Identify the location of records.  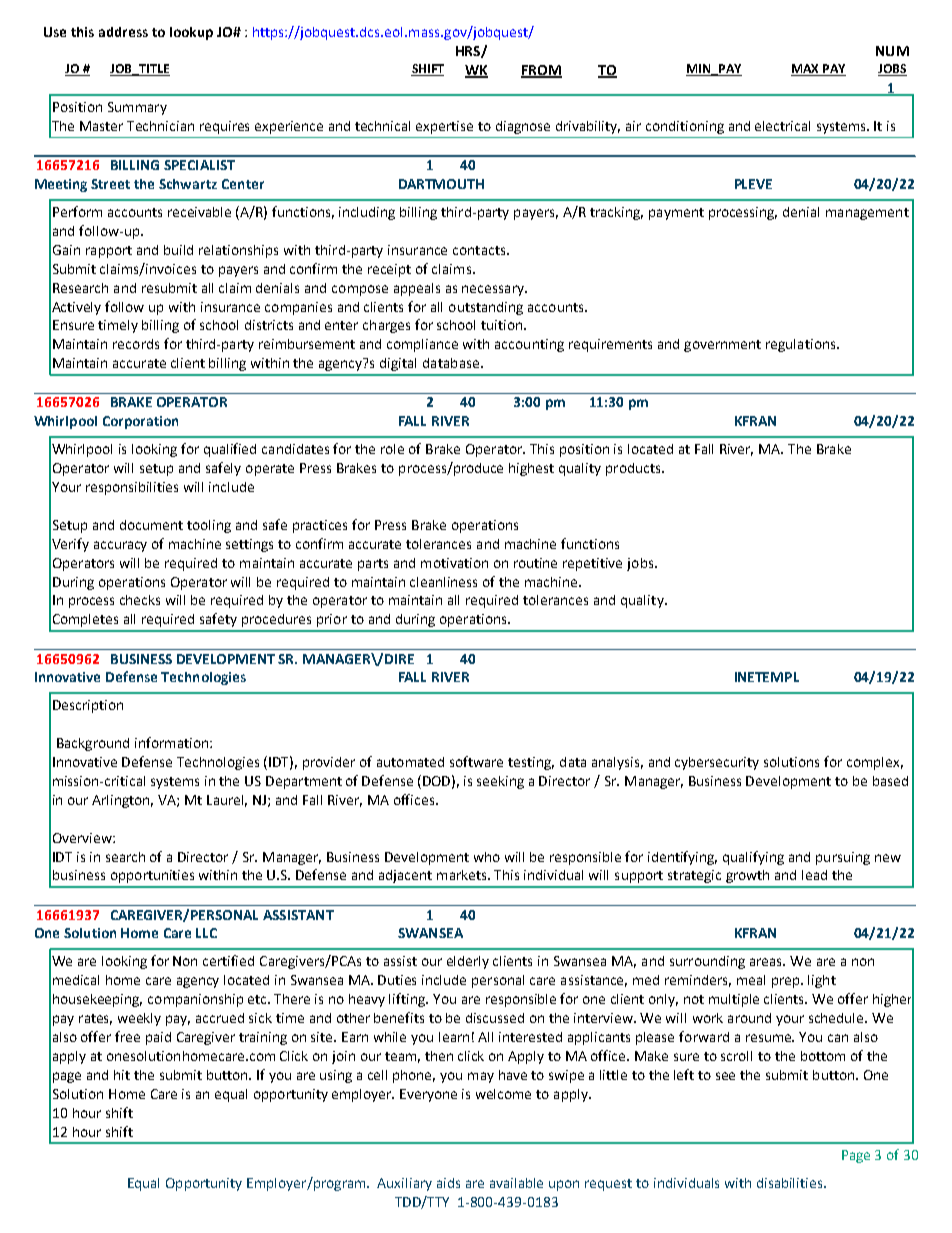
(136, 344).
